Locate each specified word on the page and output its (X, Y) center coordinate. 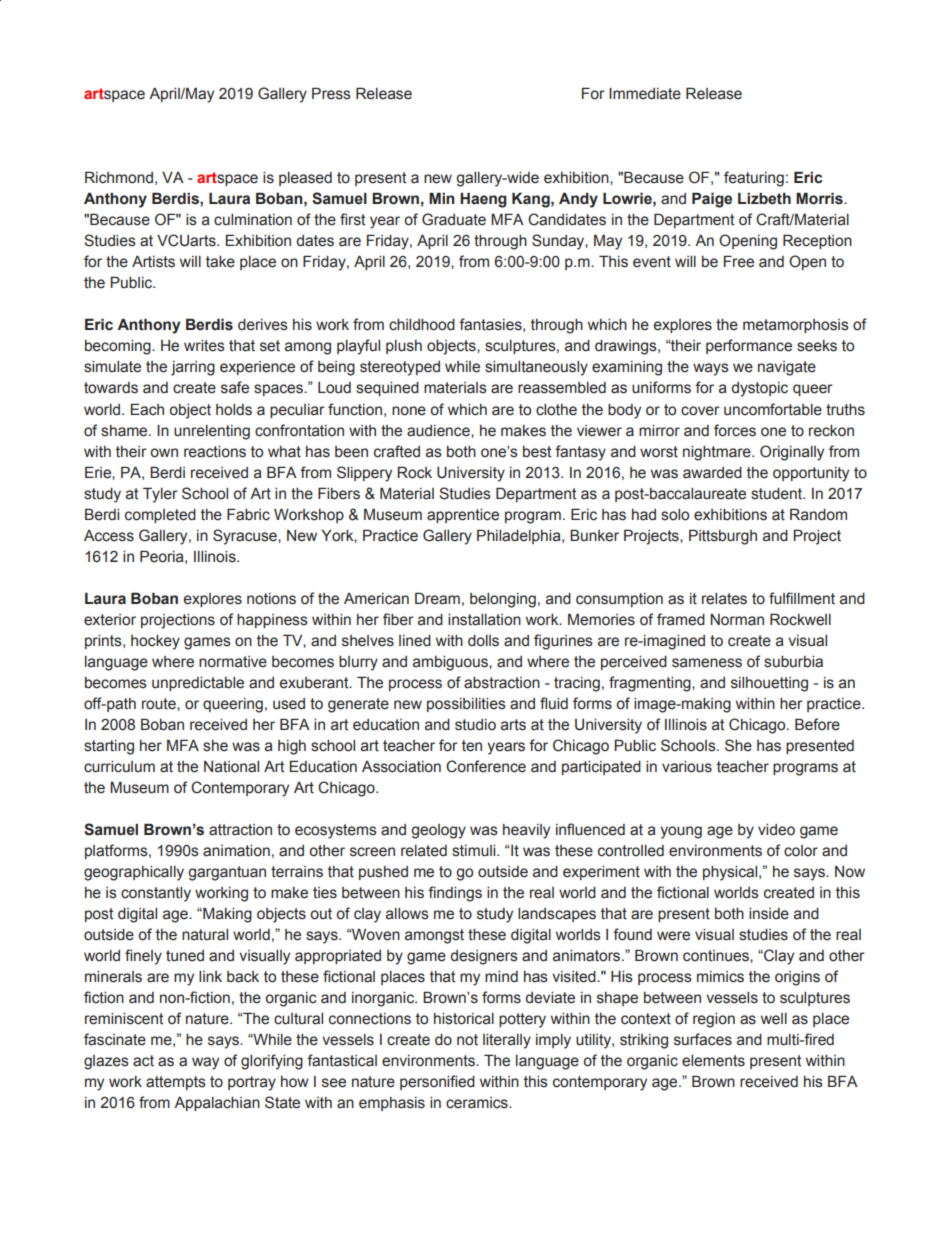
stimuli (475, 851)
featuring (754, 179)
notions (271, 599)
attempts (176, 1083)
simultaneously (536, 368)
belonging (503, 600)
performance (749, 346)
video (776, 830)
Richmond (119, 177)
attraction (240, 830)
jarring (193, 368)
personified (437, 1082)
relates (724, 599)
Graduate (454, 219)
